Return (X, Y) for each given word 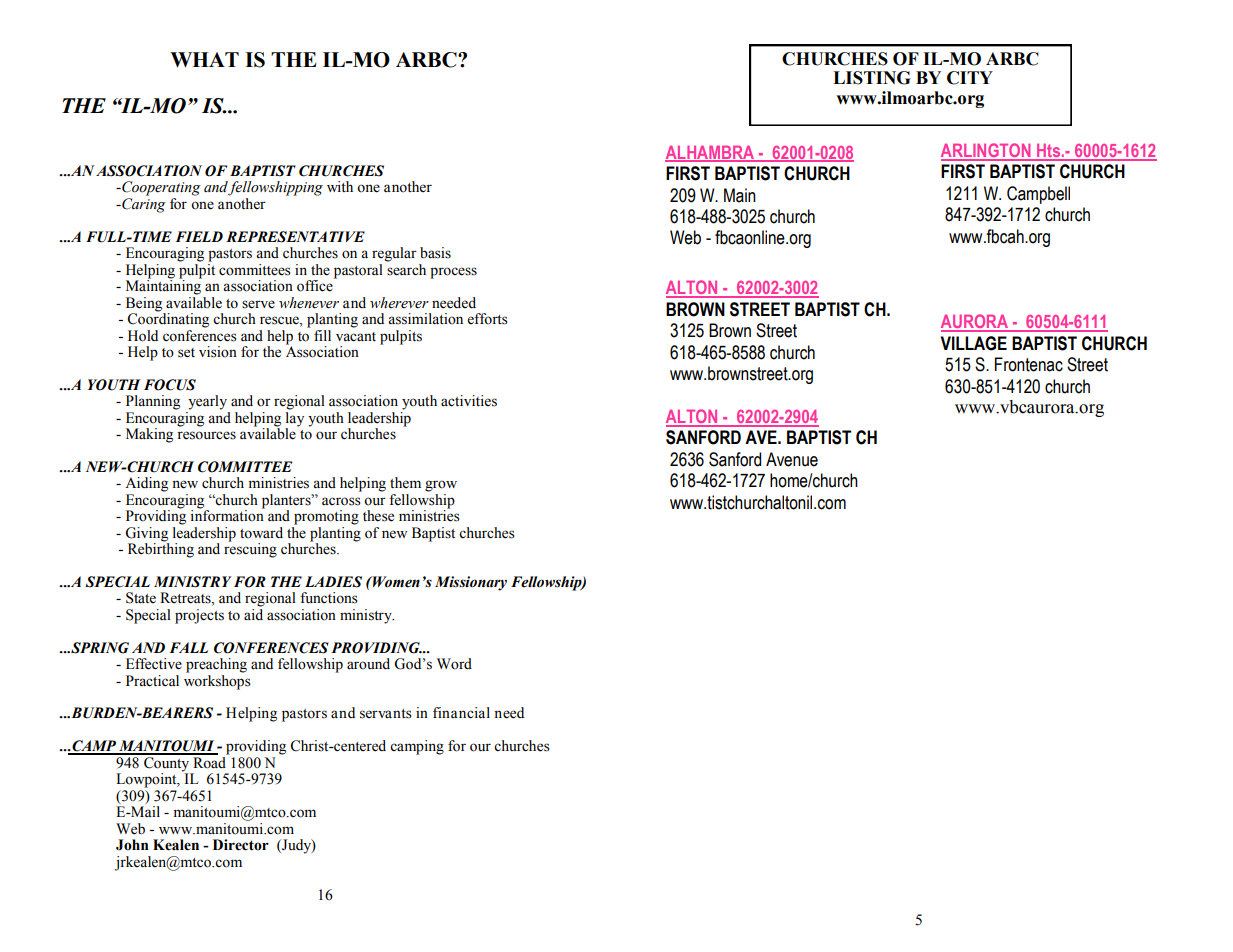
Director (241, 845)
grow (441, 486)
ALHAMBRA (711, 153)
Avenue (792, 459)
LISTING (872, 78)
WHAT (204, 59)
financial (461, 713)
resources (206, 435)
